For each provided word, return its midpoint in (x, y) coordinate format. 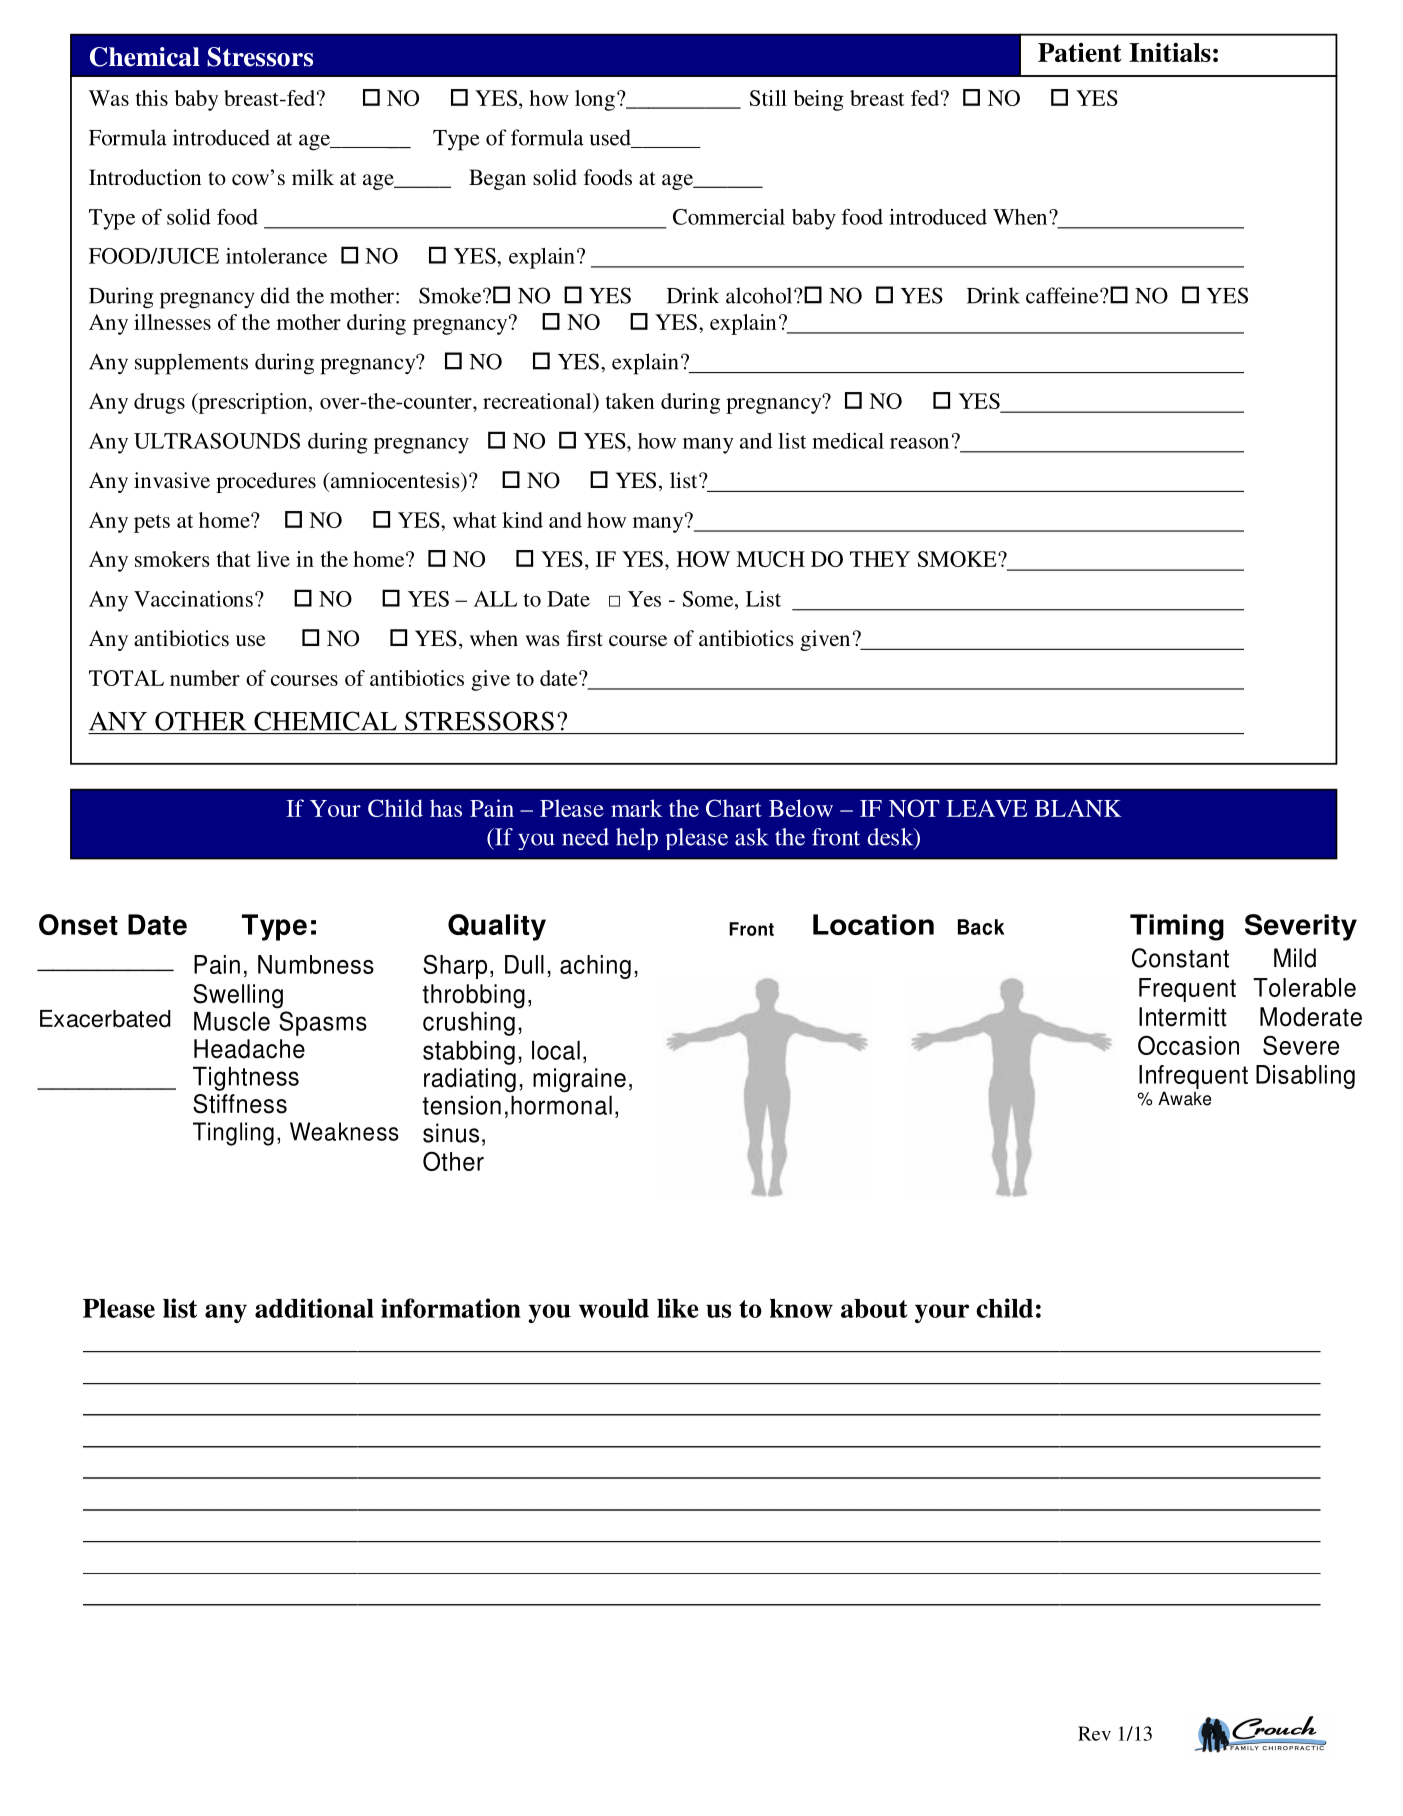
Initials (1170, 52)
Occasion (1188, 1045)
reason (919, 443)
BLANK (1078, 808)
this (152, 98)
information (451, 1308)
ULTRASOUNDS (217, 441)
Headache (249, 1049)
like (678, 1308)
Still (768, 98)
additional (314, 1308)
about (874, 1308)
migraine (579, 1080)
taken (630, 401)
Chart (734, 808)
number (205, 678)
